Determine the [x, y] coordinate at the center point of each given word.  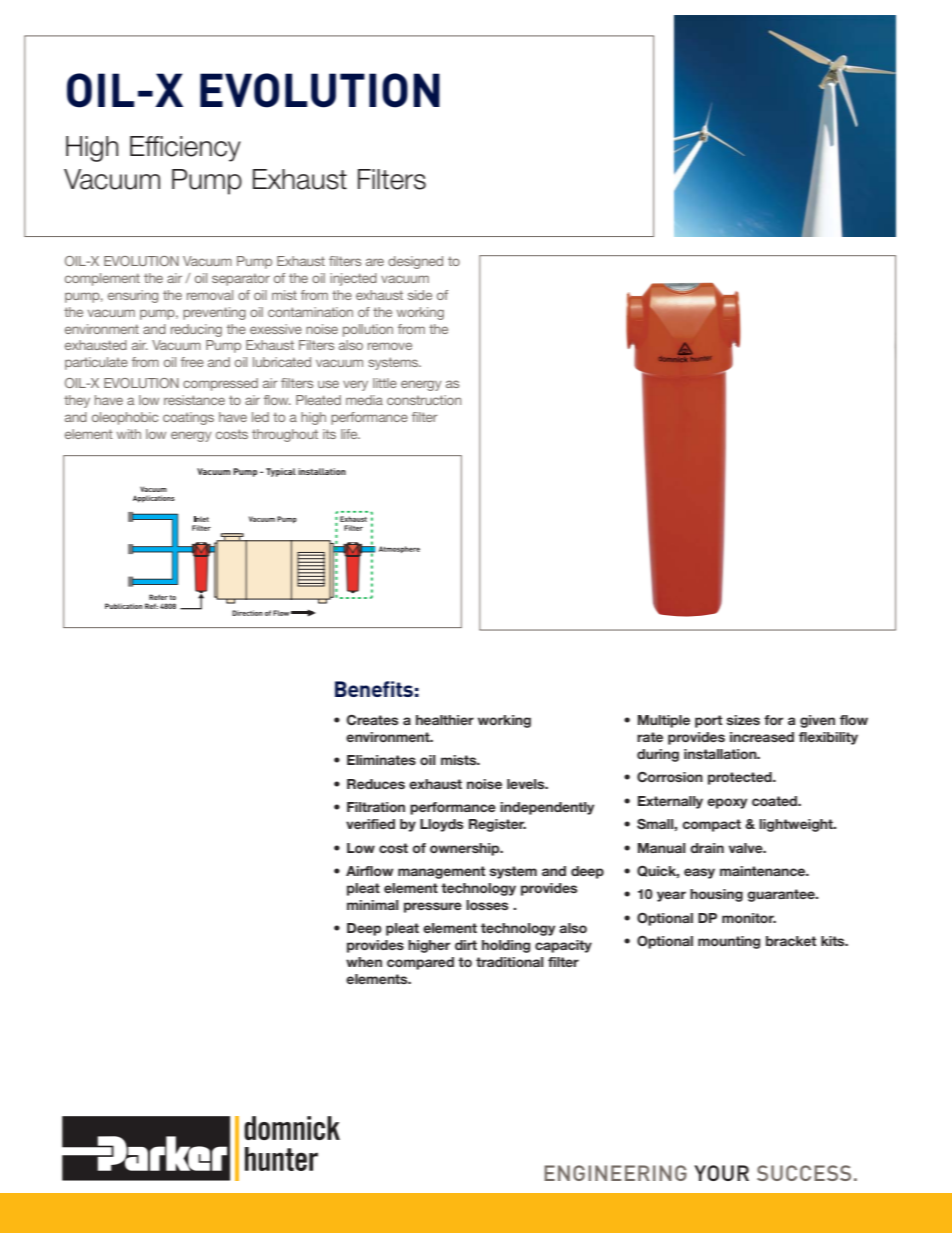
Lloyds [441, 825]
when [364, 962]
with [129, 434]
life [350, 434]
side [420, 295]
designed [415, 262]
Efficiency [185, 149]
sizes [743, 720]
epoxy [727, 803]
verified [370, 824]
